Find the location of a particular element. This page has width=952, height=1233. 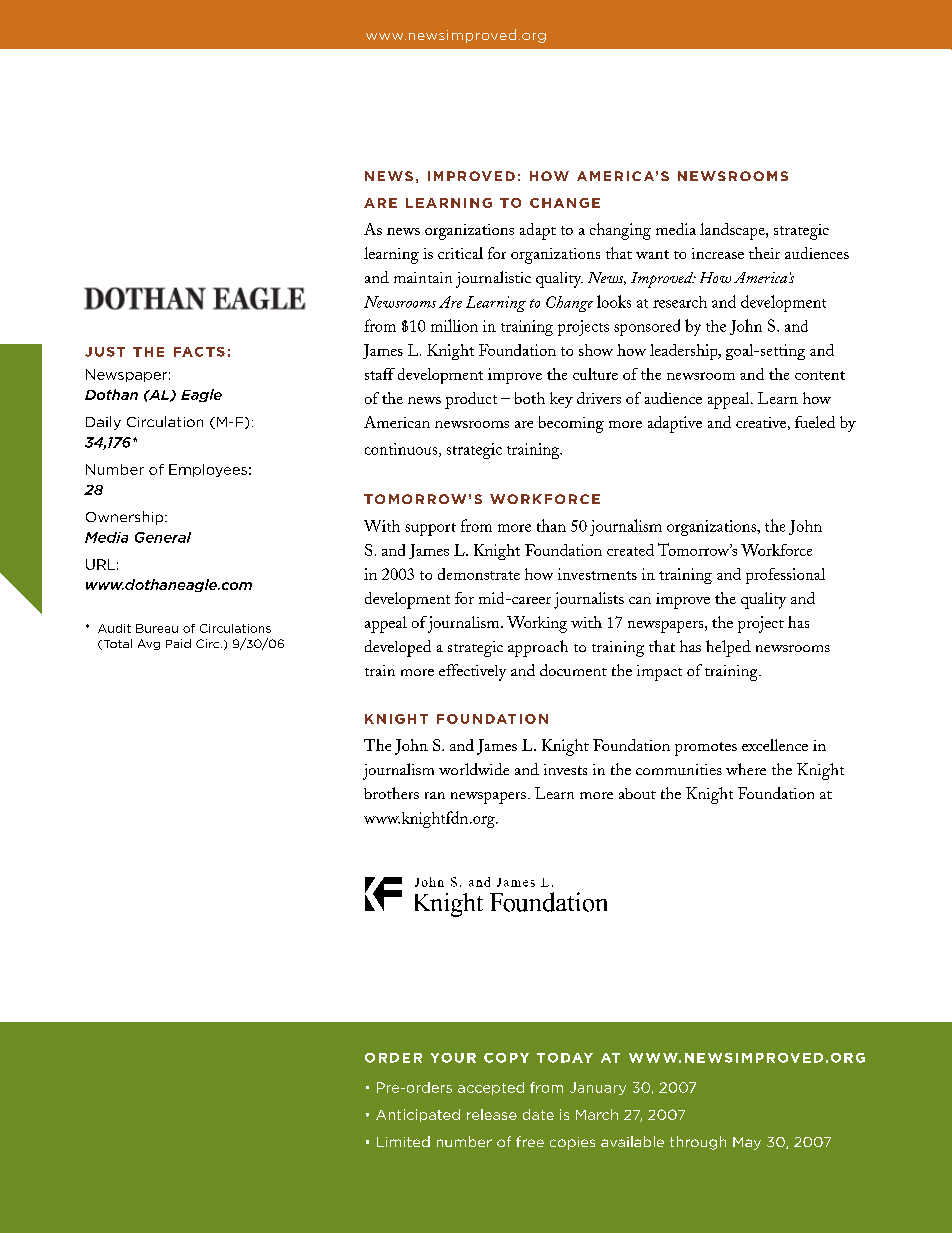

maintain is located at coordinates (423, 277).
